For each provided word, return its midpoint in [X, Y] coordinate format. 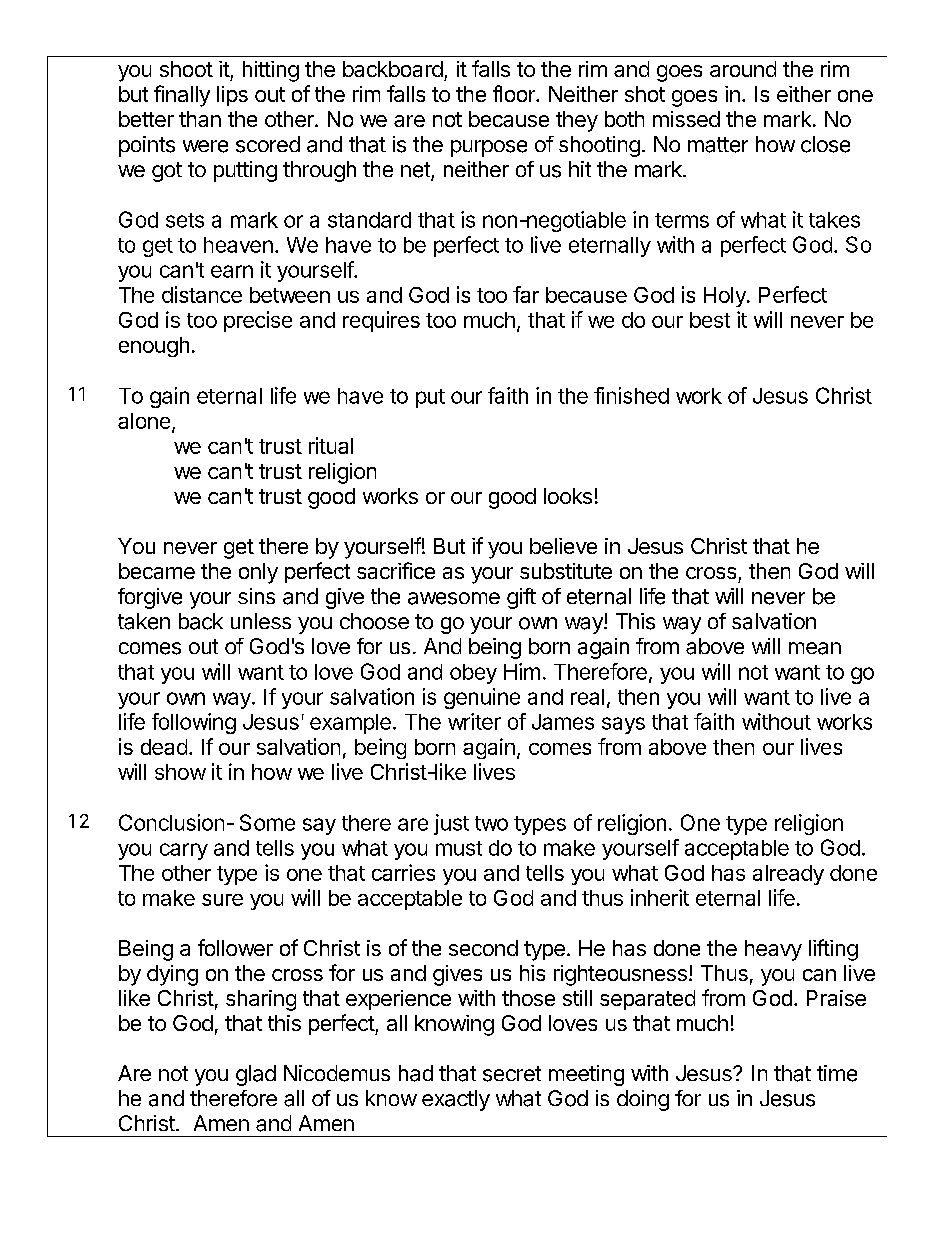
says [623, 725]
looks [568, 496]
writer [474, 721]
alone [144, 421]
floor [515, 93]
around [743, 69]
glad [256, 1075]
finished [631, 395]
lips [232, 96]
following [194, 723]
